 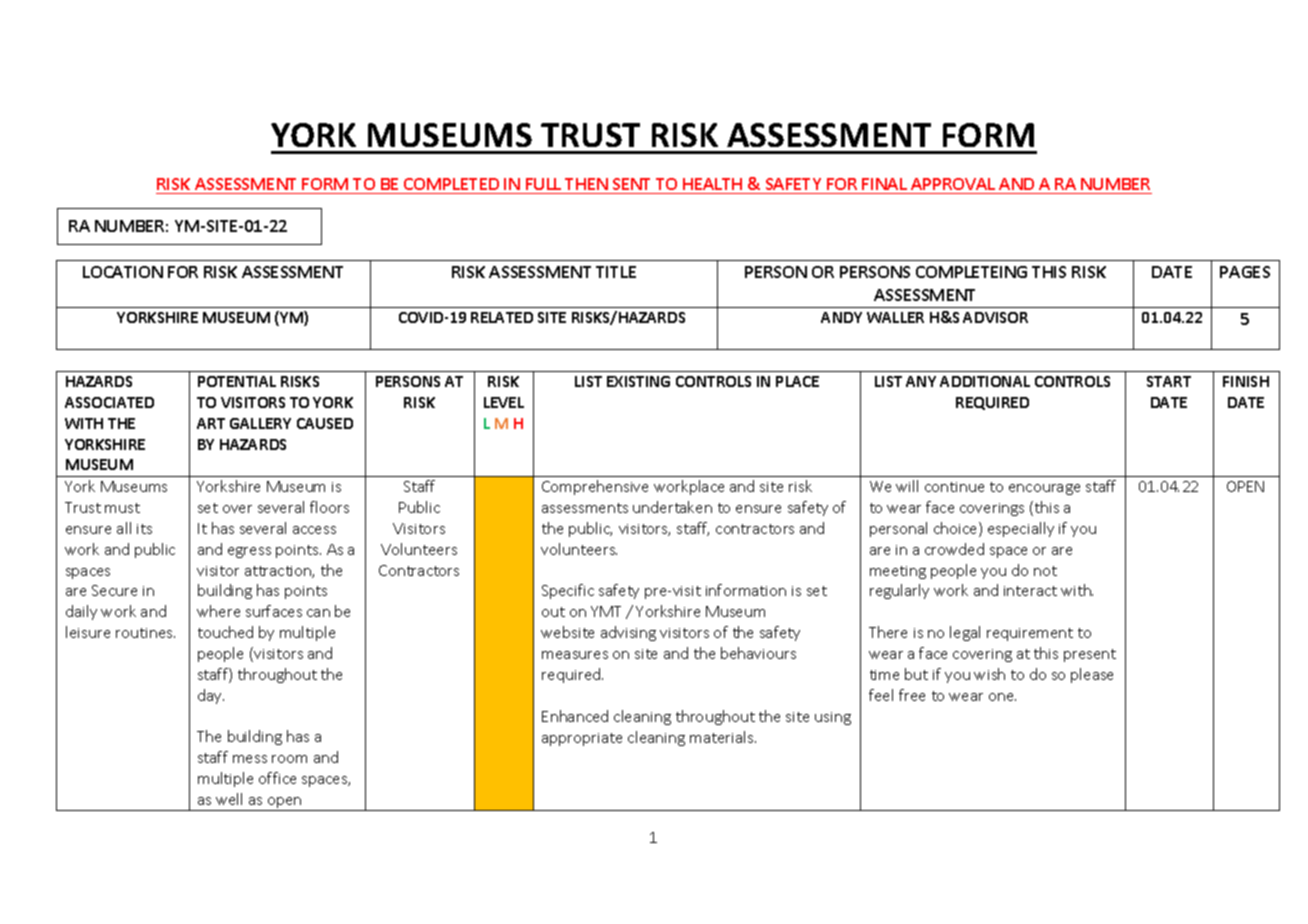 What do you see at coordinates (638, 381) in the document?
I see `EXISTING` at bounding box center [638, 381].
